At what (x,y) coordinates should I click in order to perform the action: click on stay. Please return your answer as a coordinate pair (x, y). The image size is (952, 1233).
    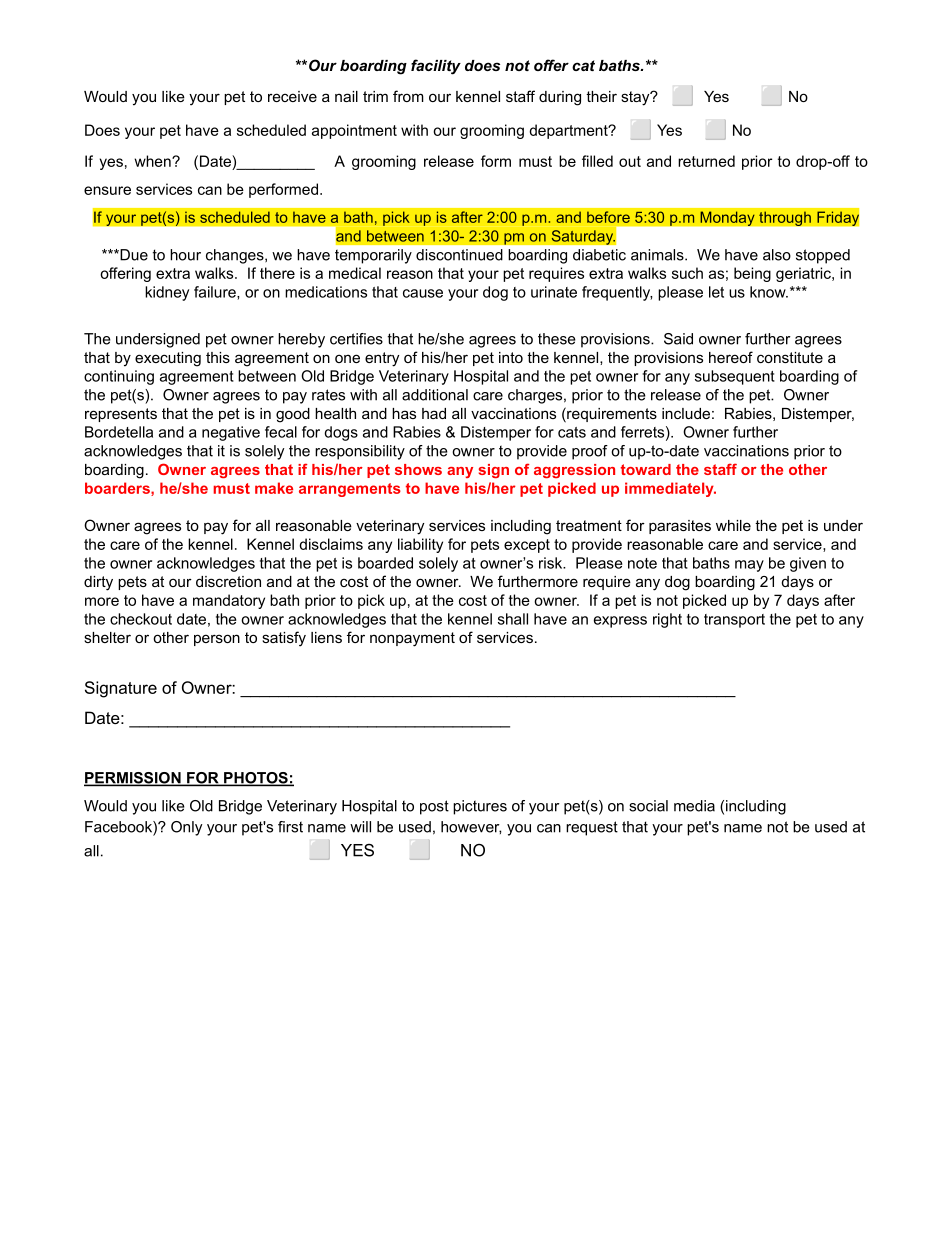
    Looking at the image, I should click on (636, 98).
